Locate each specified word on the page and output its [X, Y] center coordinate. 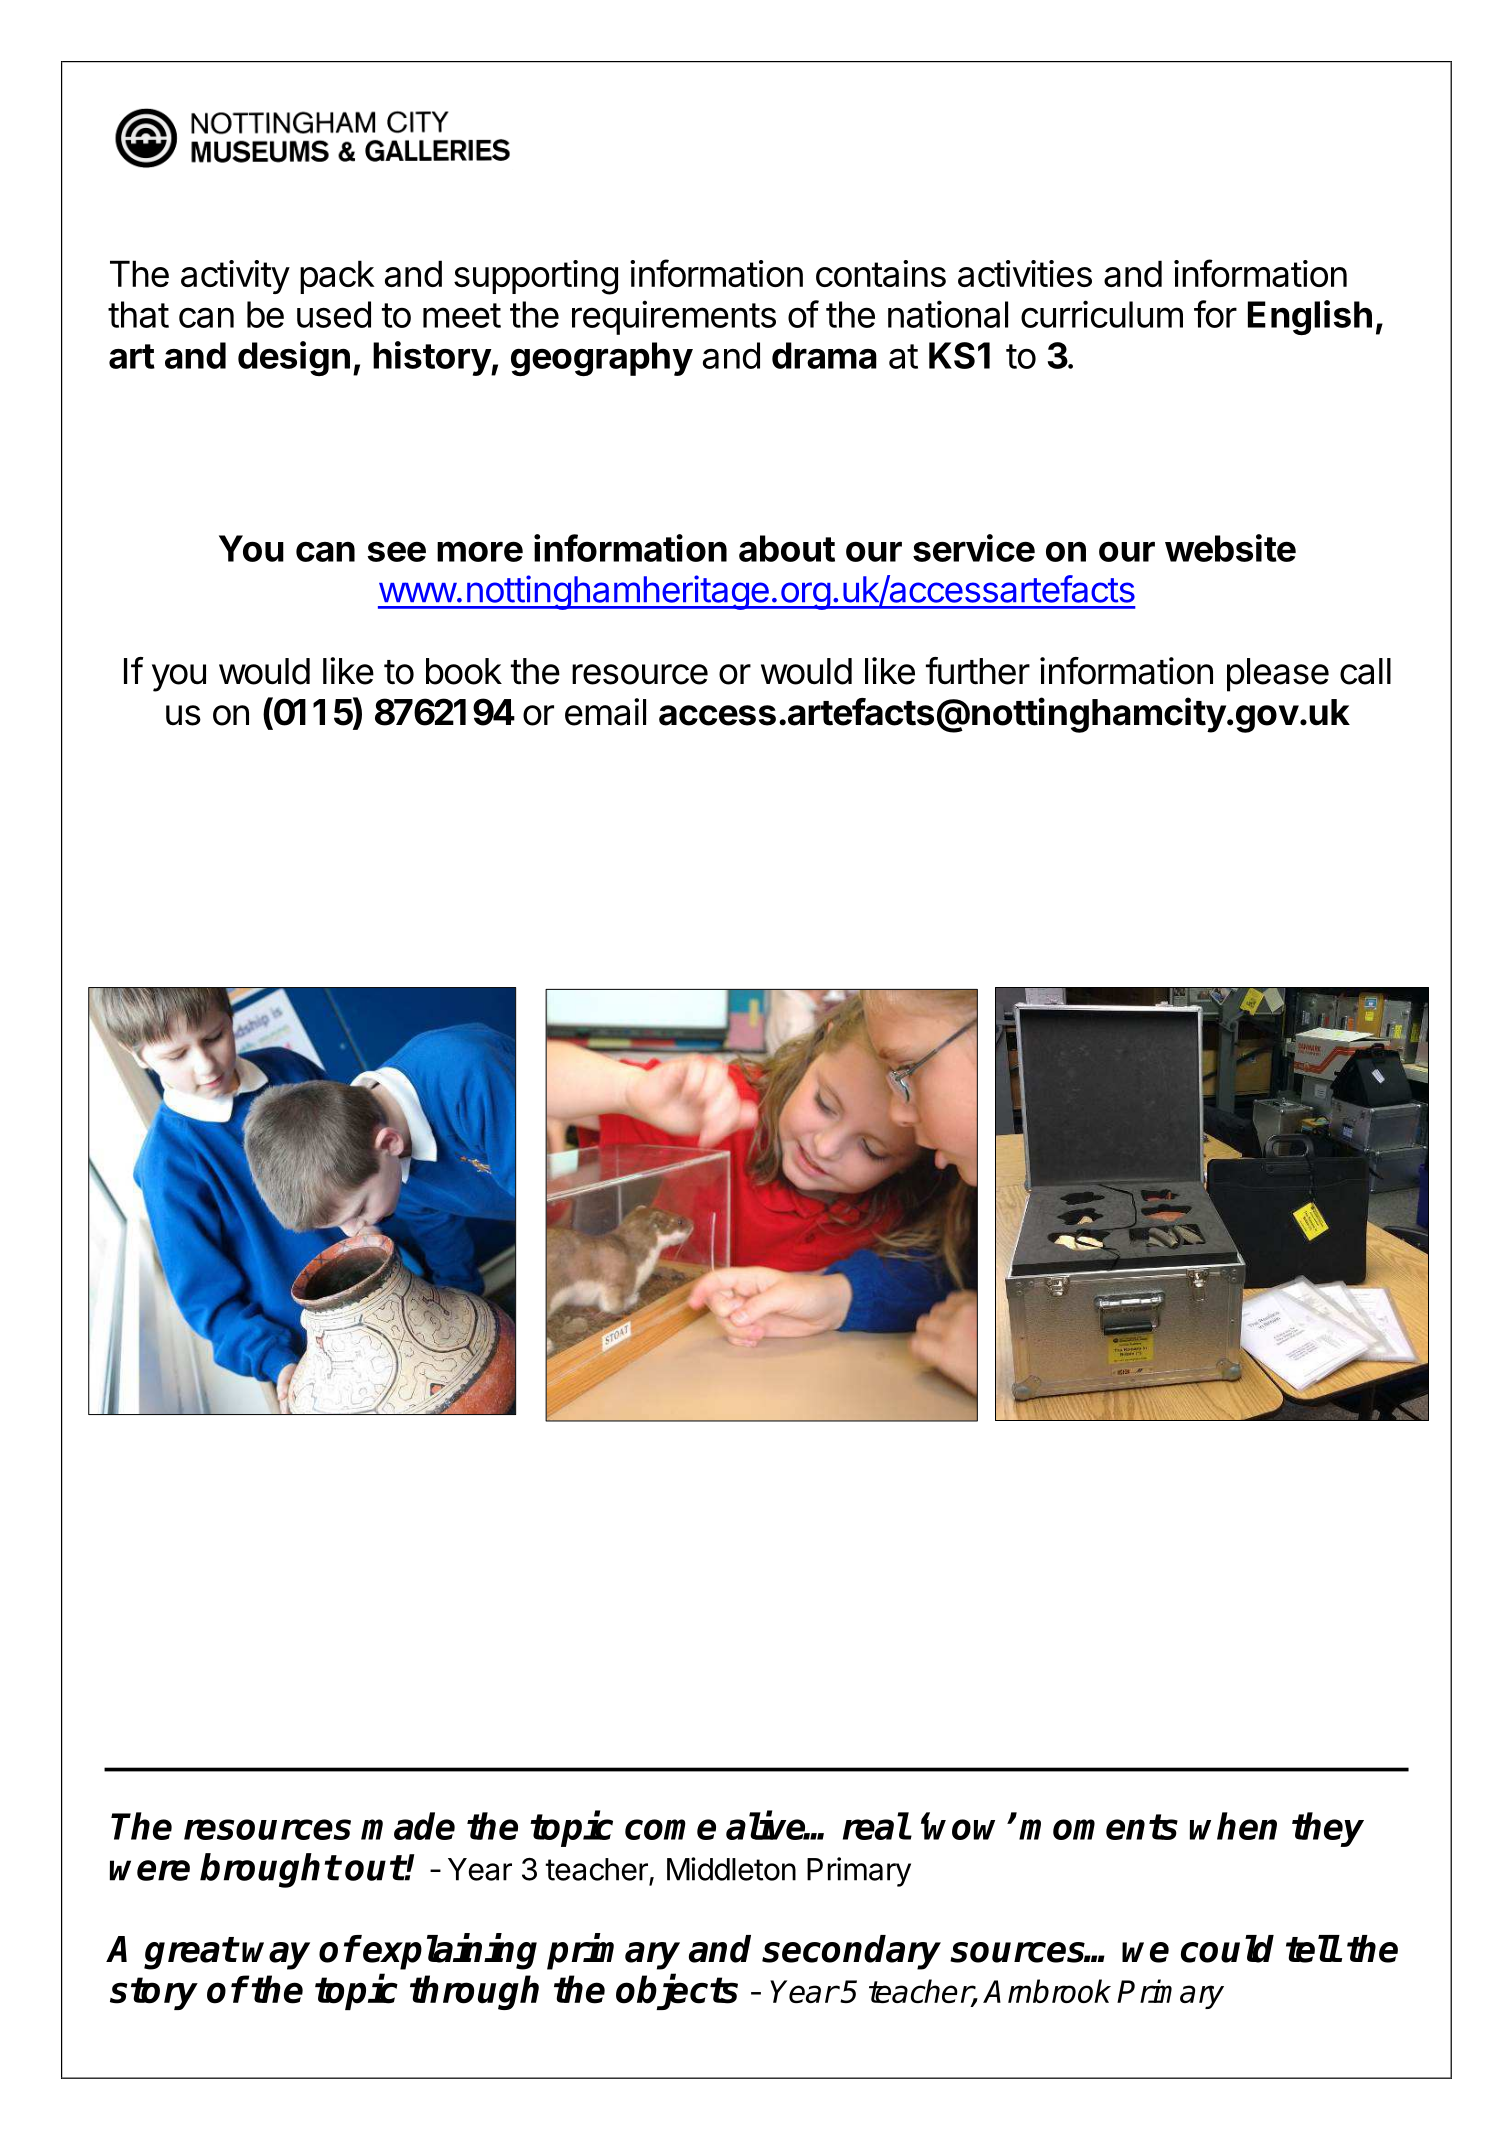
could [1227, 1949]
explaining [450, 1952]
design [294, 358]
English [1310, 317]
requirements [674, 317]
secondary [851, 1952]
